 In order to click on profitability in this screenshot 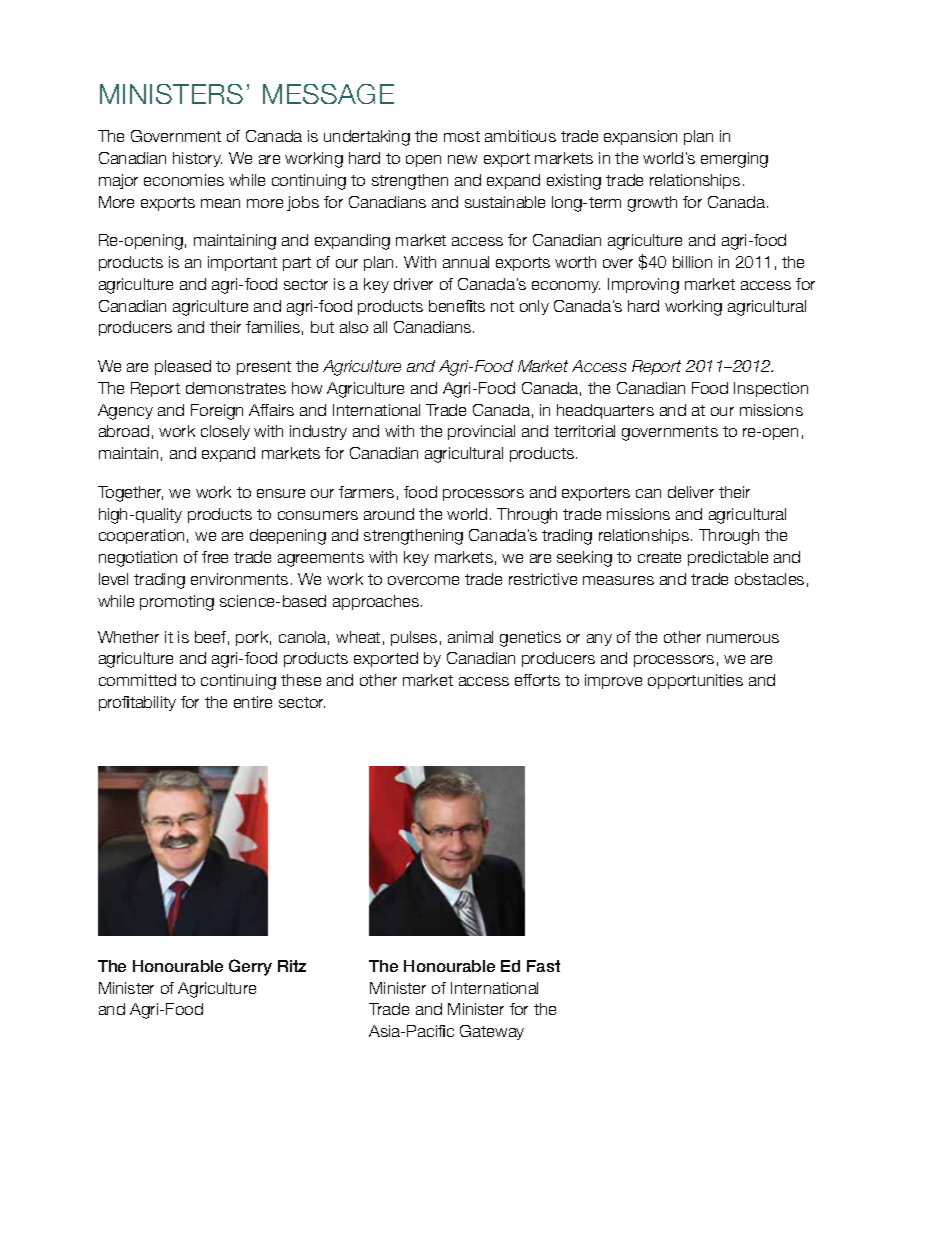, I will do `click(137, 703)`.
